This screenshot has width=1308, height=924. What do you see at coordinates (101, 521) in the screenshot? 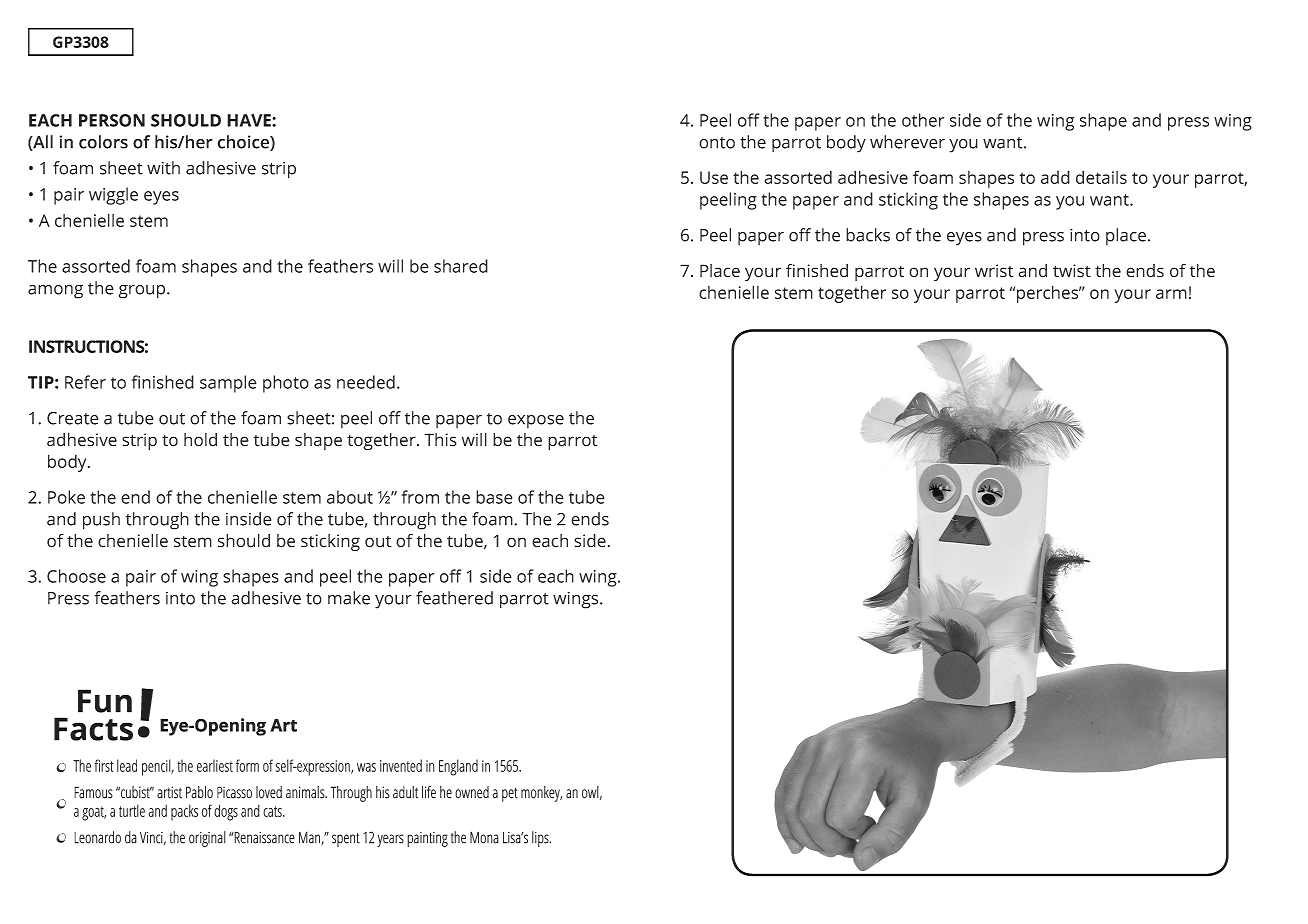
I see `push` at bounding box center [101, 521].
